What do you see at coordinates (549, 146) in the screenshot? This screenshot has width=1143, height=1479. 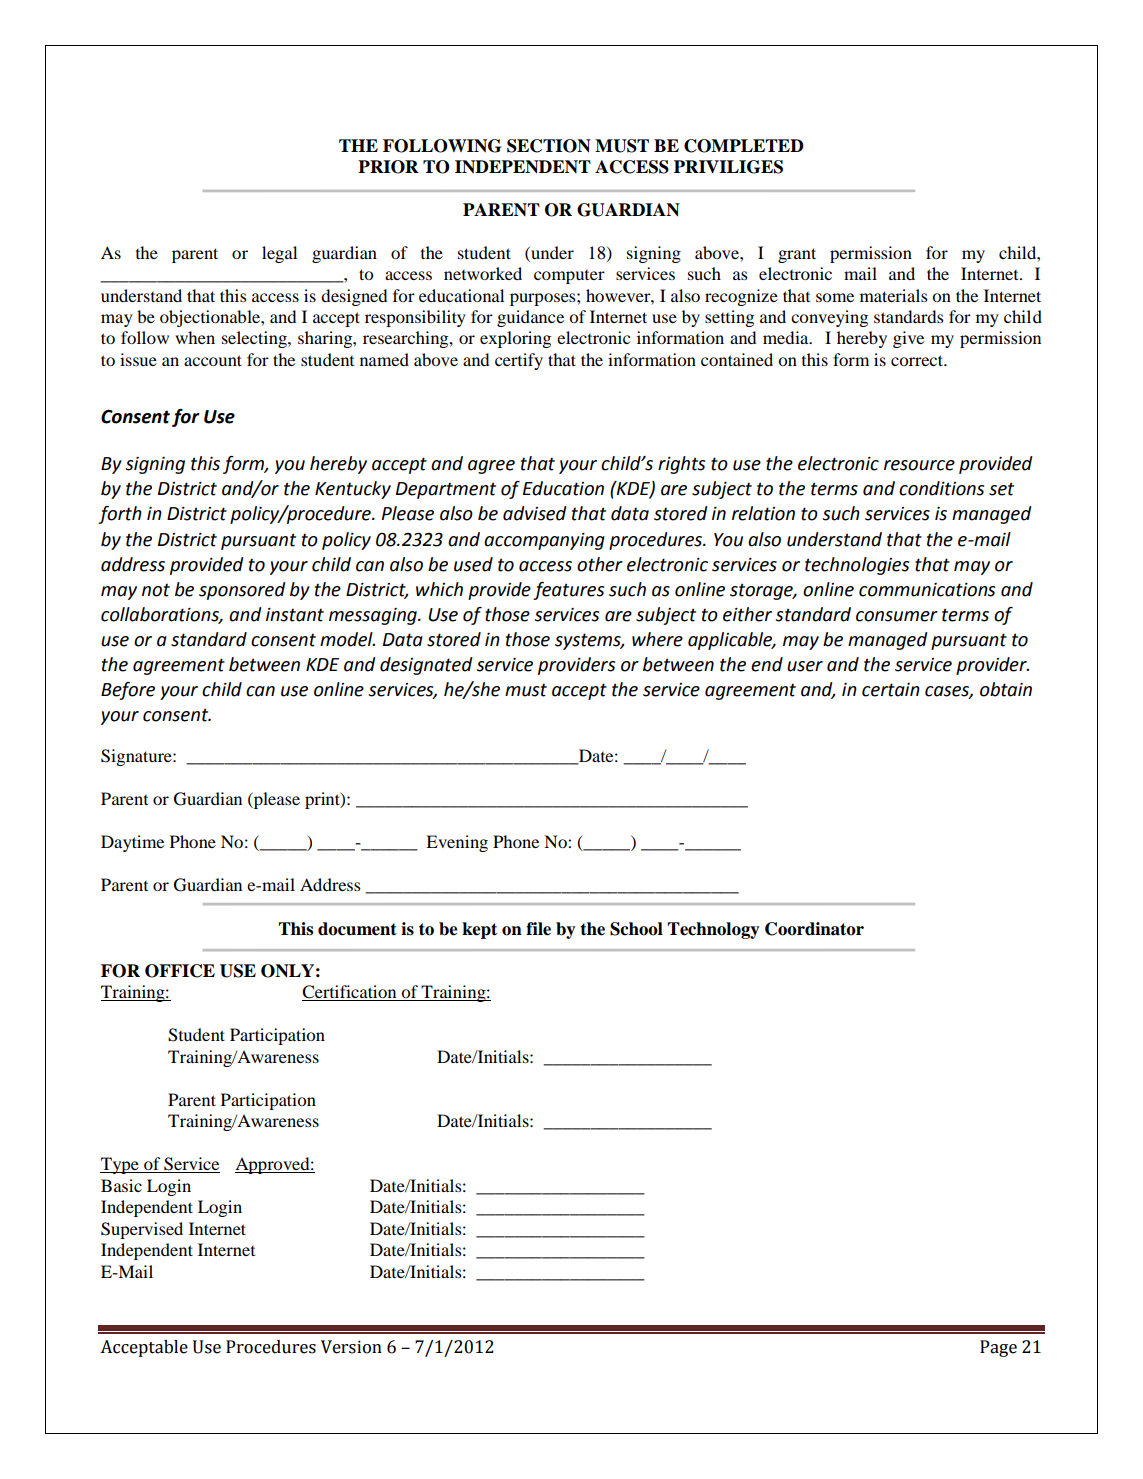 I see `SECTION` at bounding box center [549, 146].
